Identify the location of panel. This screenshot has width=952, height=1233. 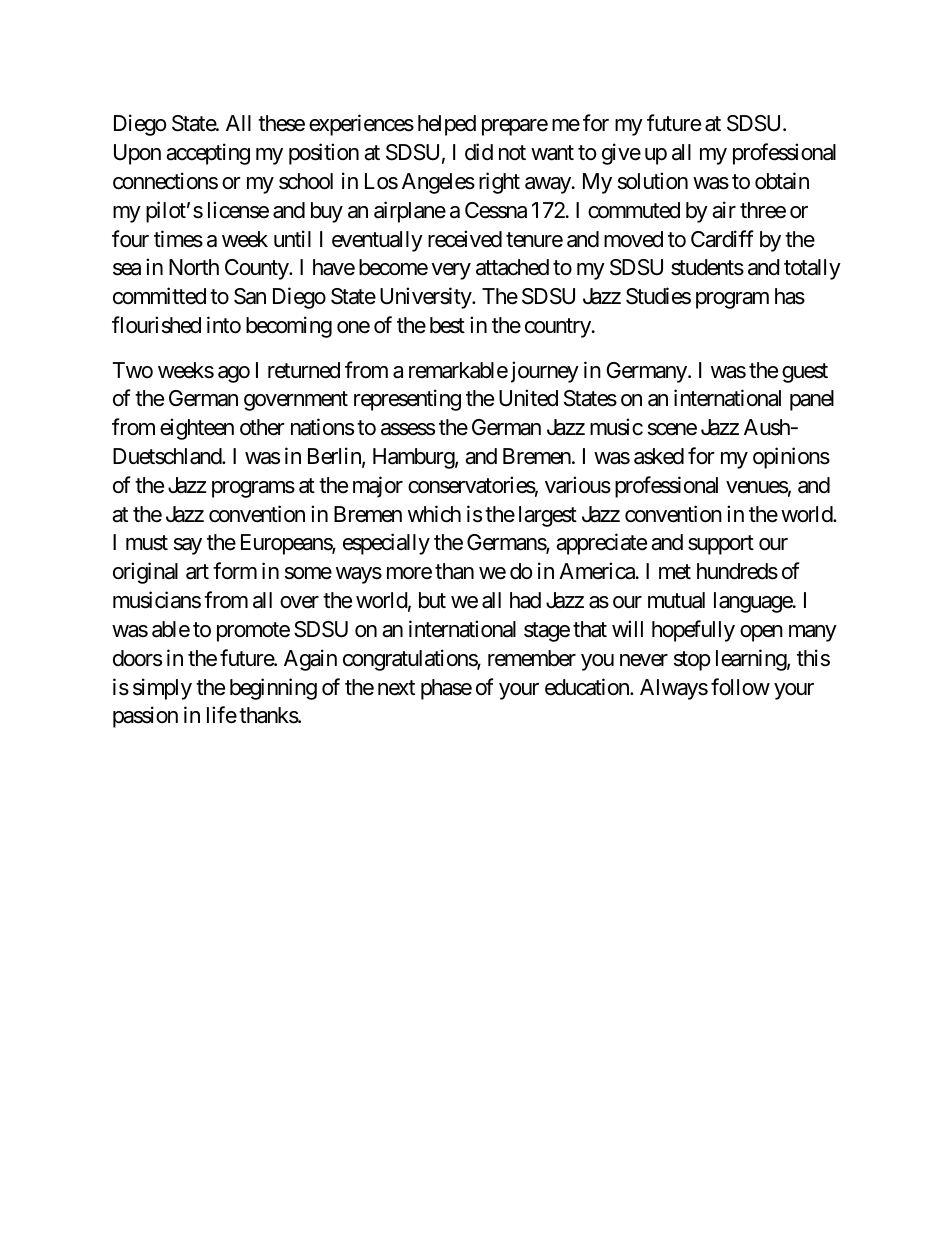
(812, 400).
